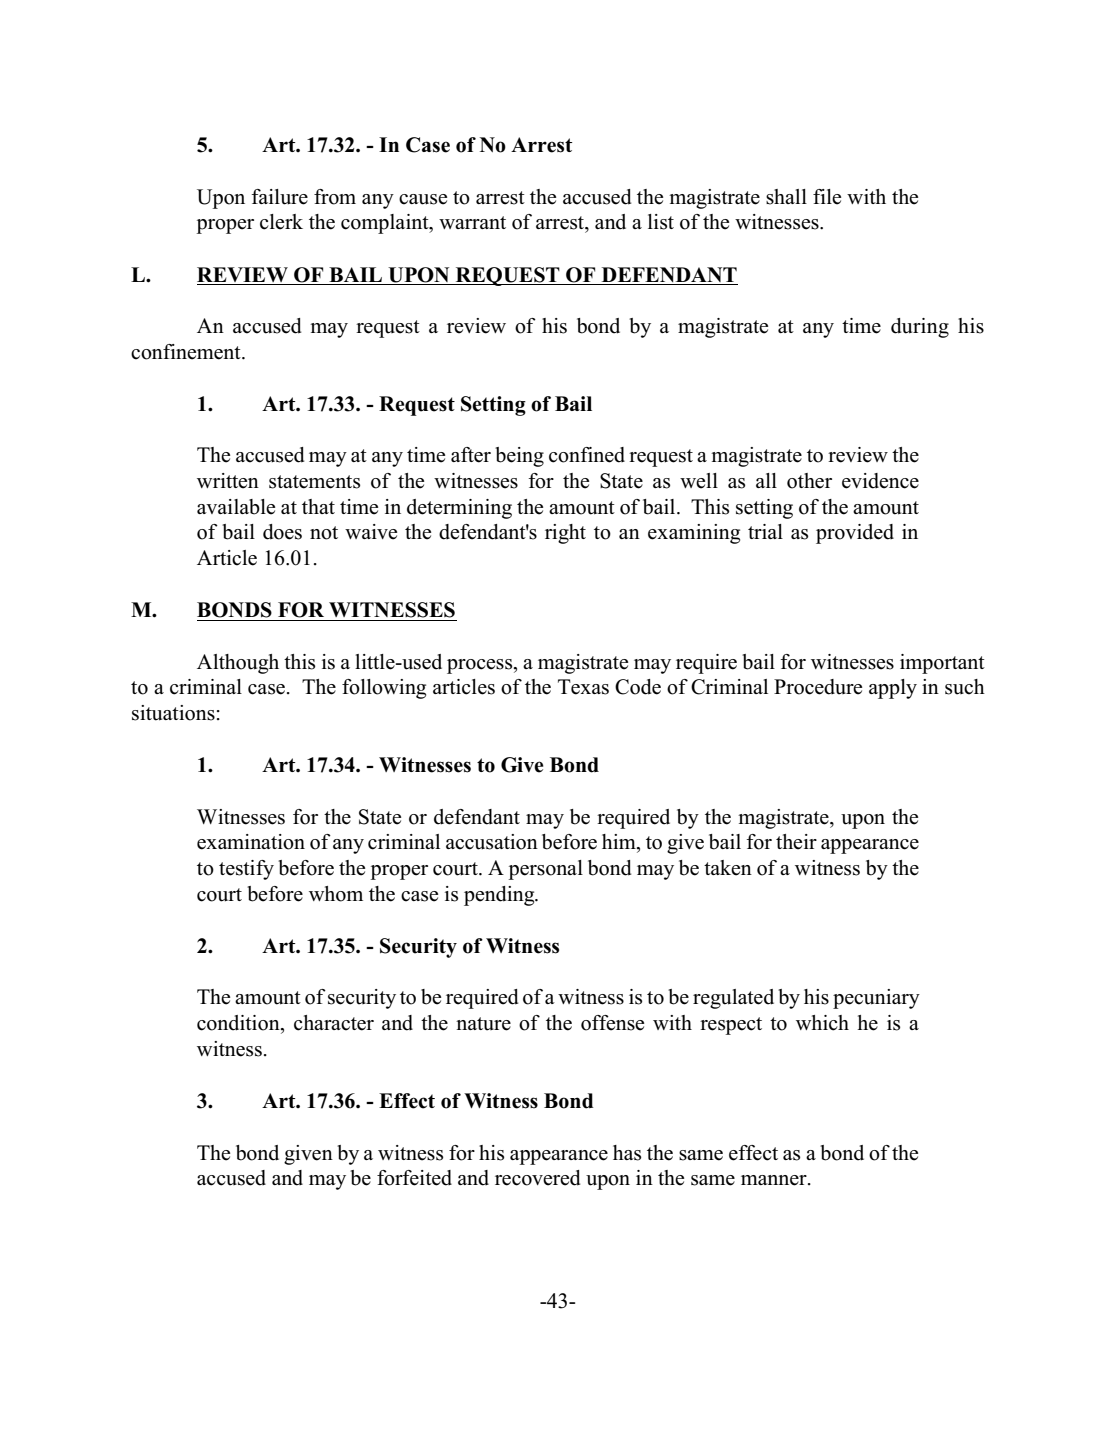  Describe the element at coordinates (893, 689) in the screenshot. I see `apply` at that location.
